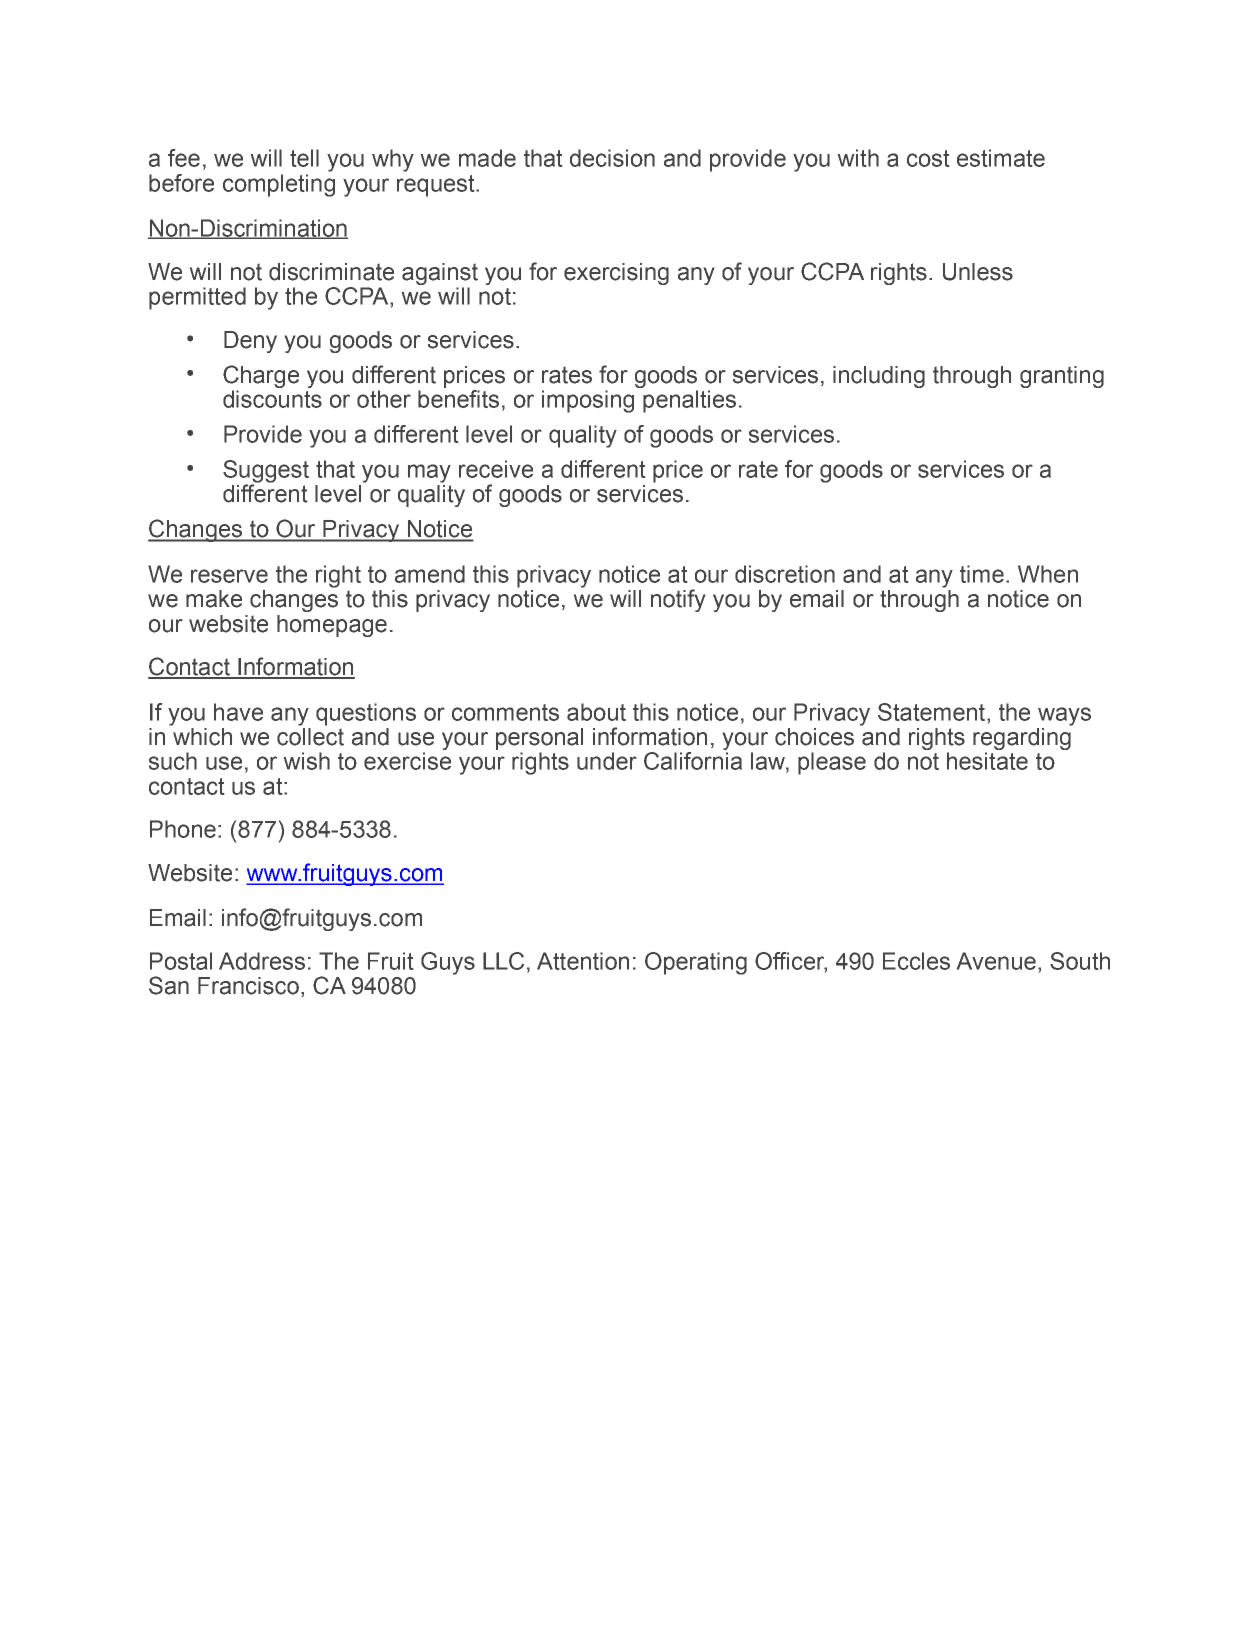 The width and height of the screenshot is (1260, 1630). Describe the element at coordinates (583, 961) in the screenshot. I see `Attention` at that location.
